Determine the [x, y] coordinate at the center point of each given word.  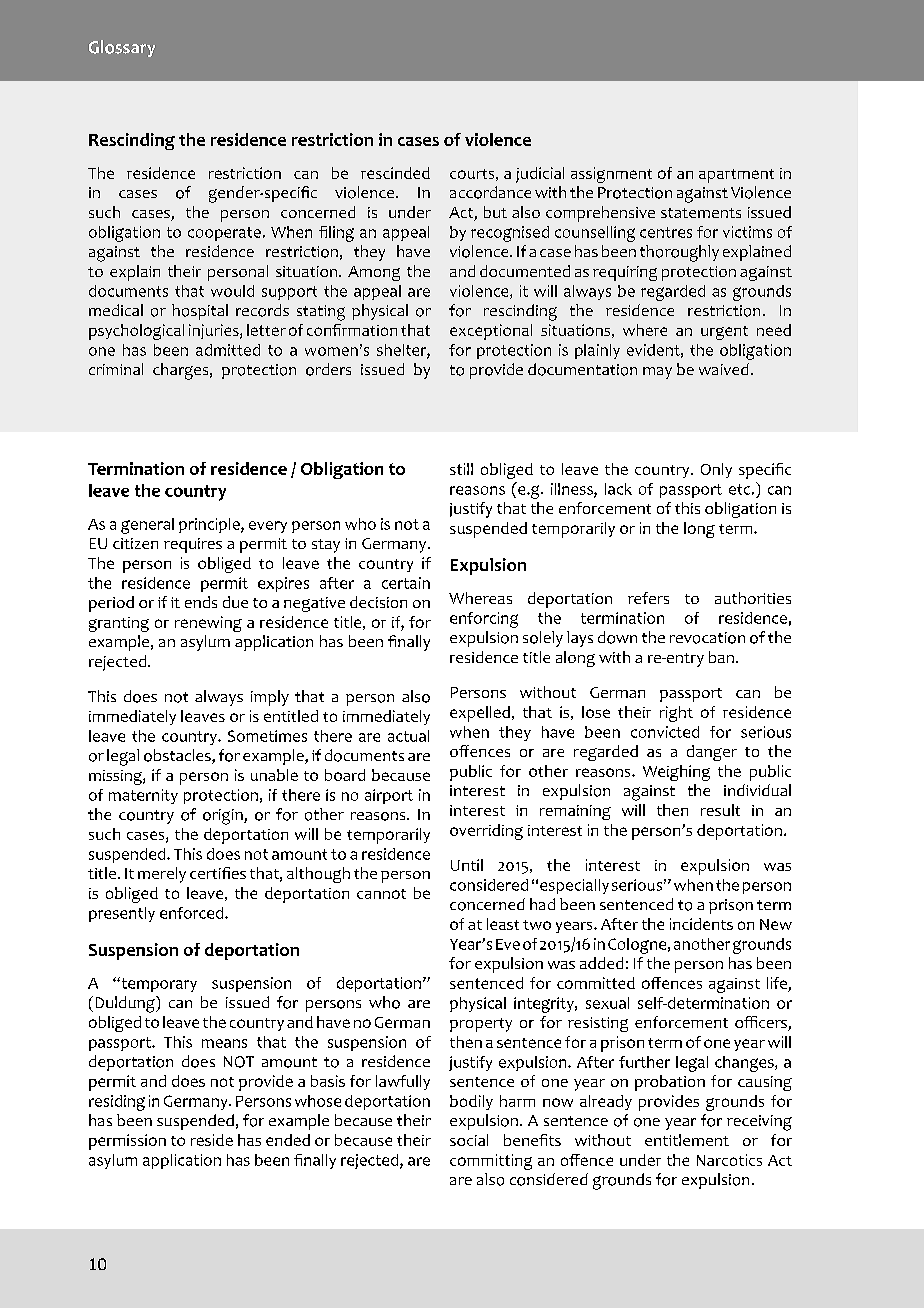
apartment [736, 176]
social [469, 1140]
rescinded [395, 173]
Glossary [122, 48]
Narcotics [729, 1160]
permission [127, 1142]
